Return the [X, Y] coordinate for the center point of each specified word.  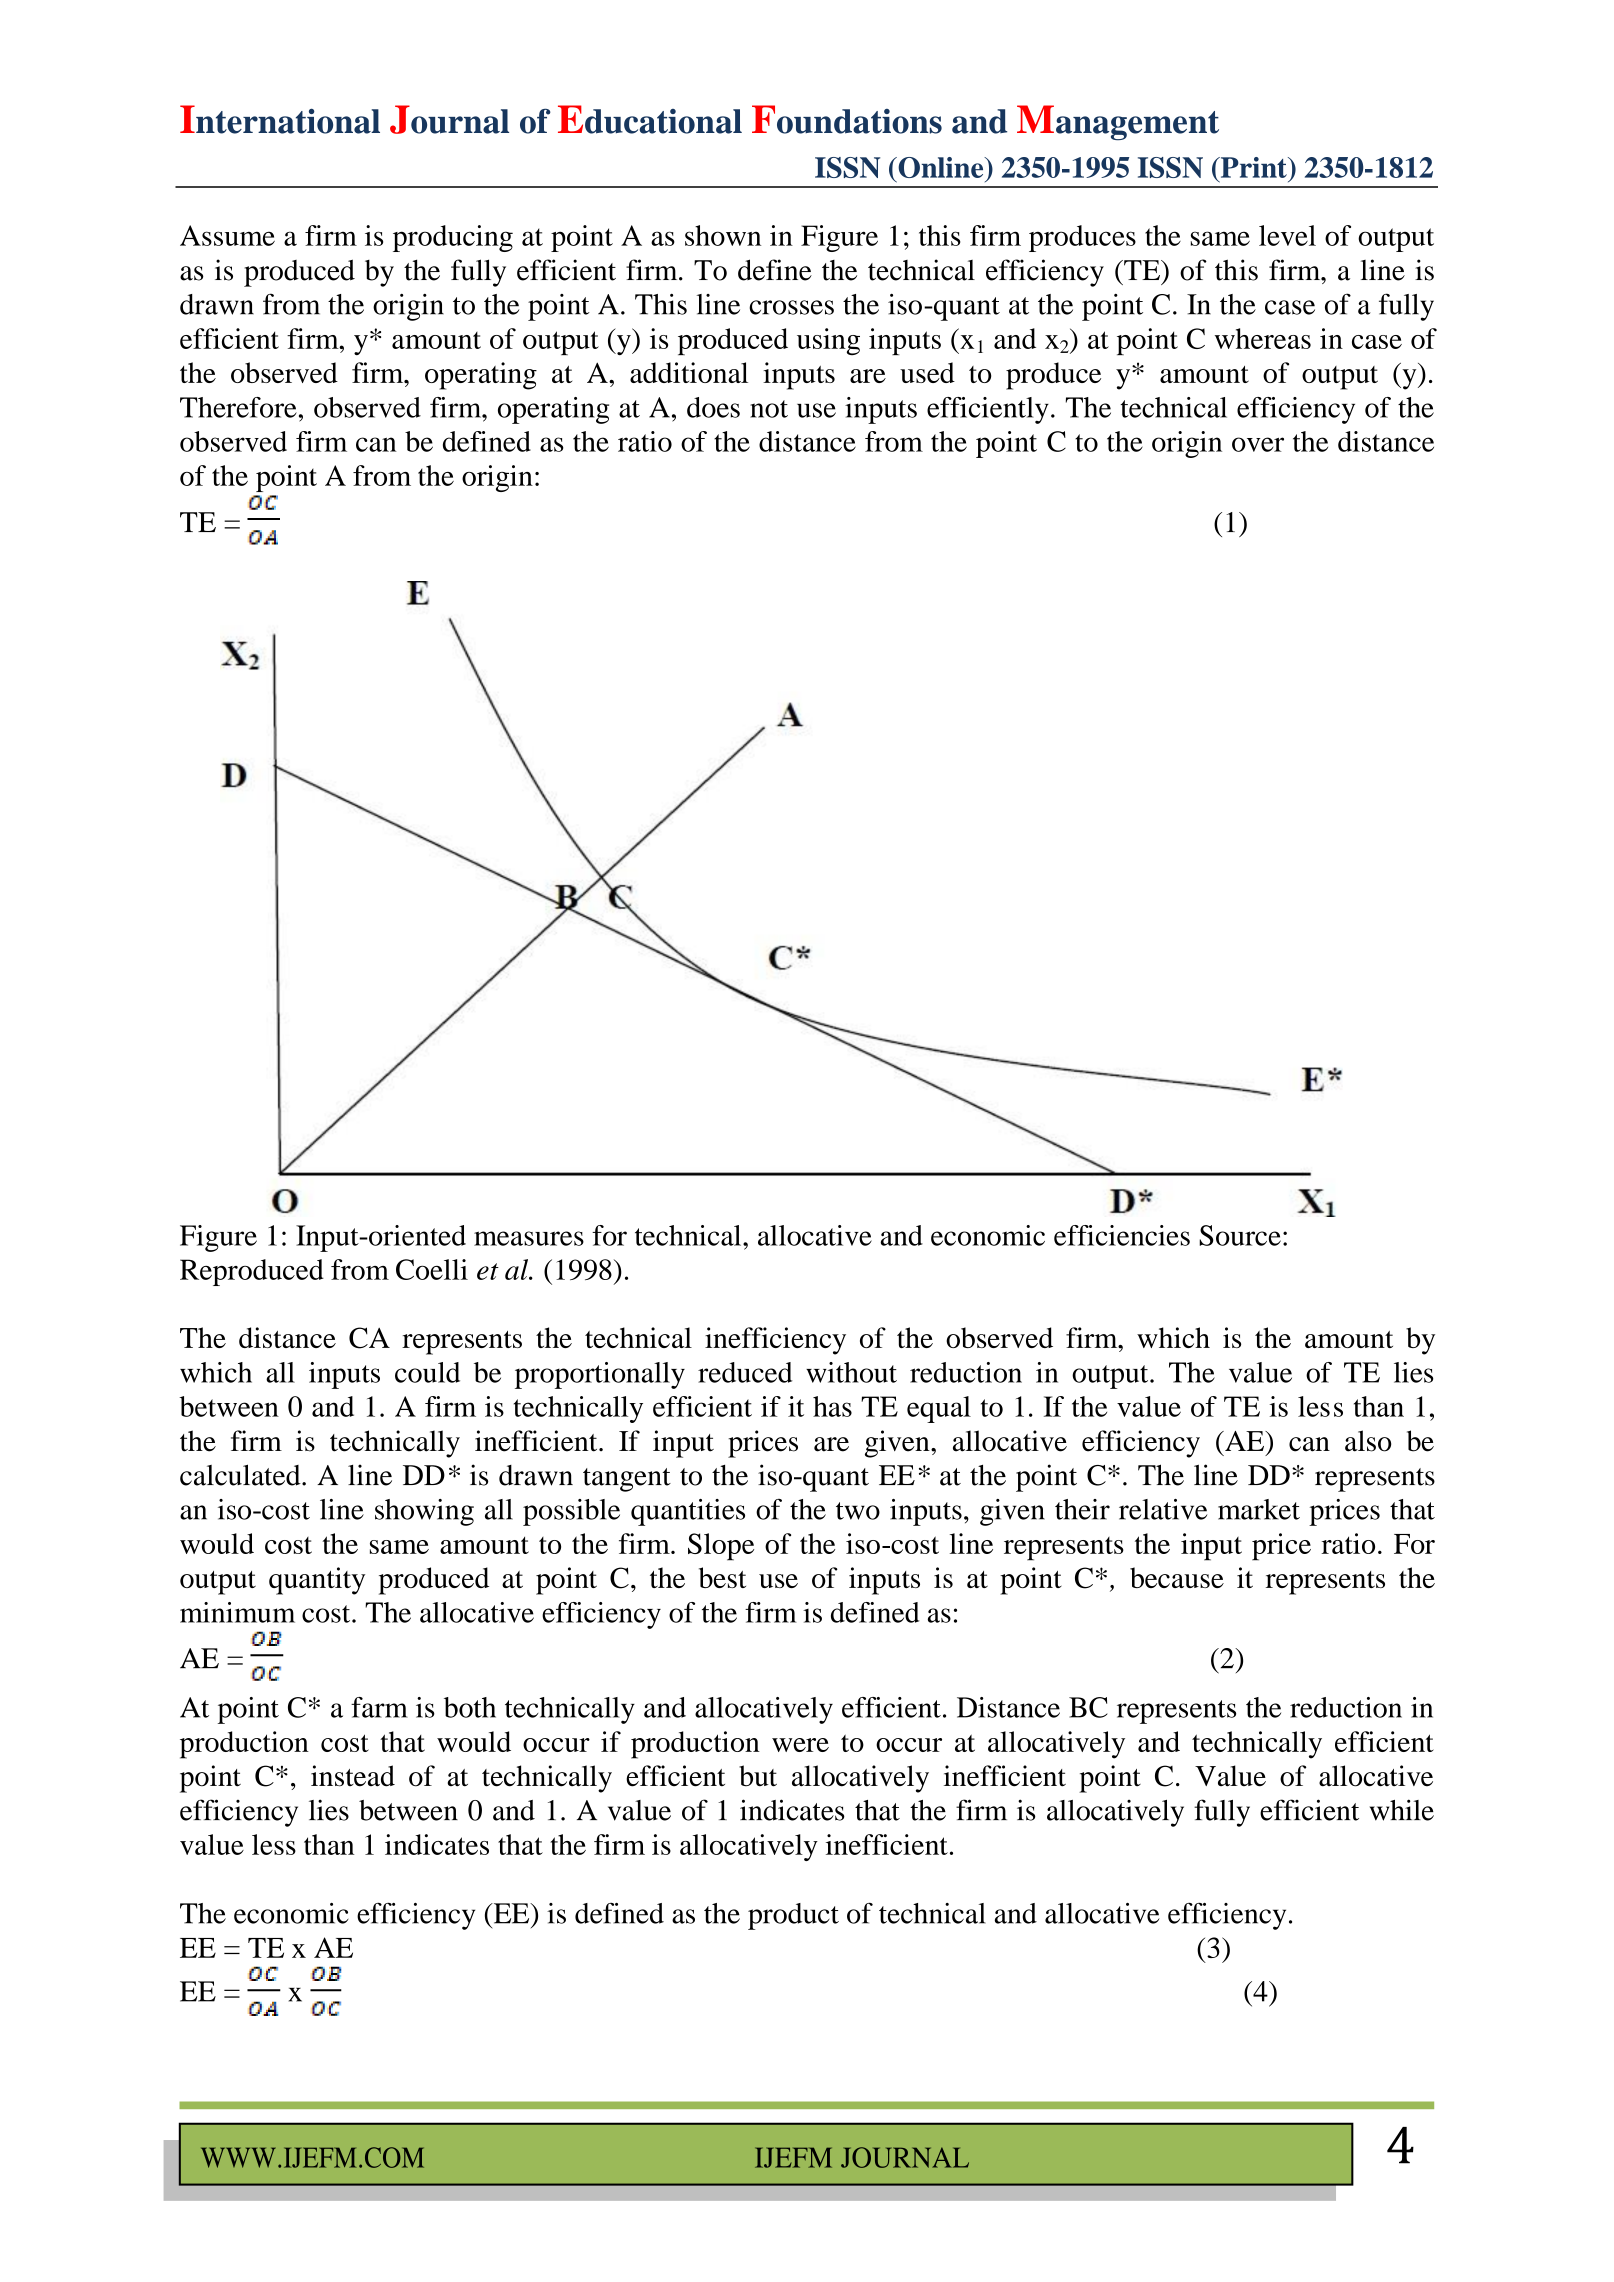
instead [353, 1776]
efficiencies [1122, 1235]
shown [723, 235]
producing [453, 238]
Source [1240, 1235]
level [1287, 235]
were [800, 1745]
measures [529, 1238]
